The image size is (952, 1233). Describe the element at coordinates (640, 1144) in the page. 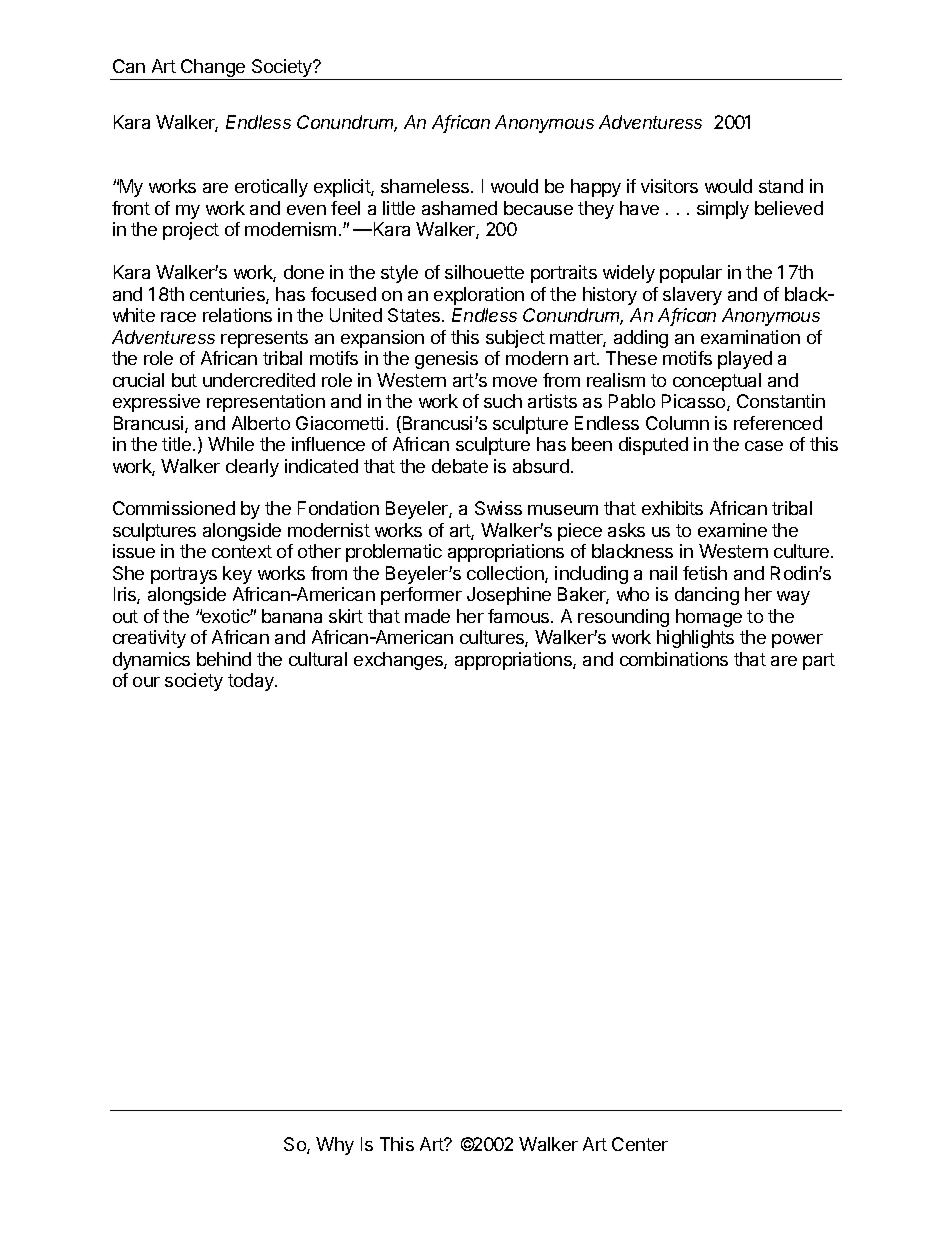

I see `Center` at that location.
